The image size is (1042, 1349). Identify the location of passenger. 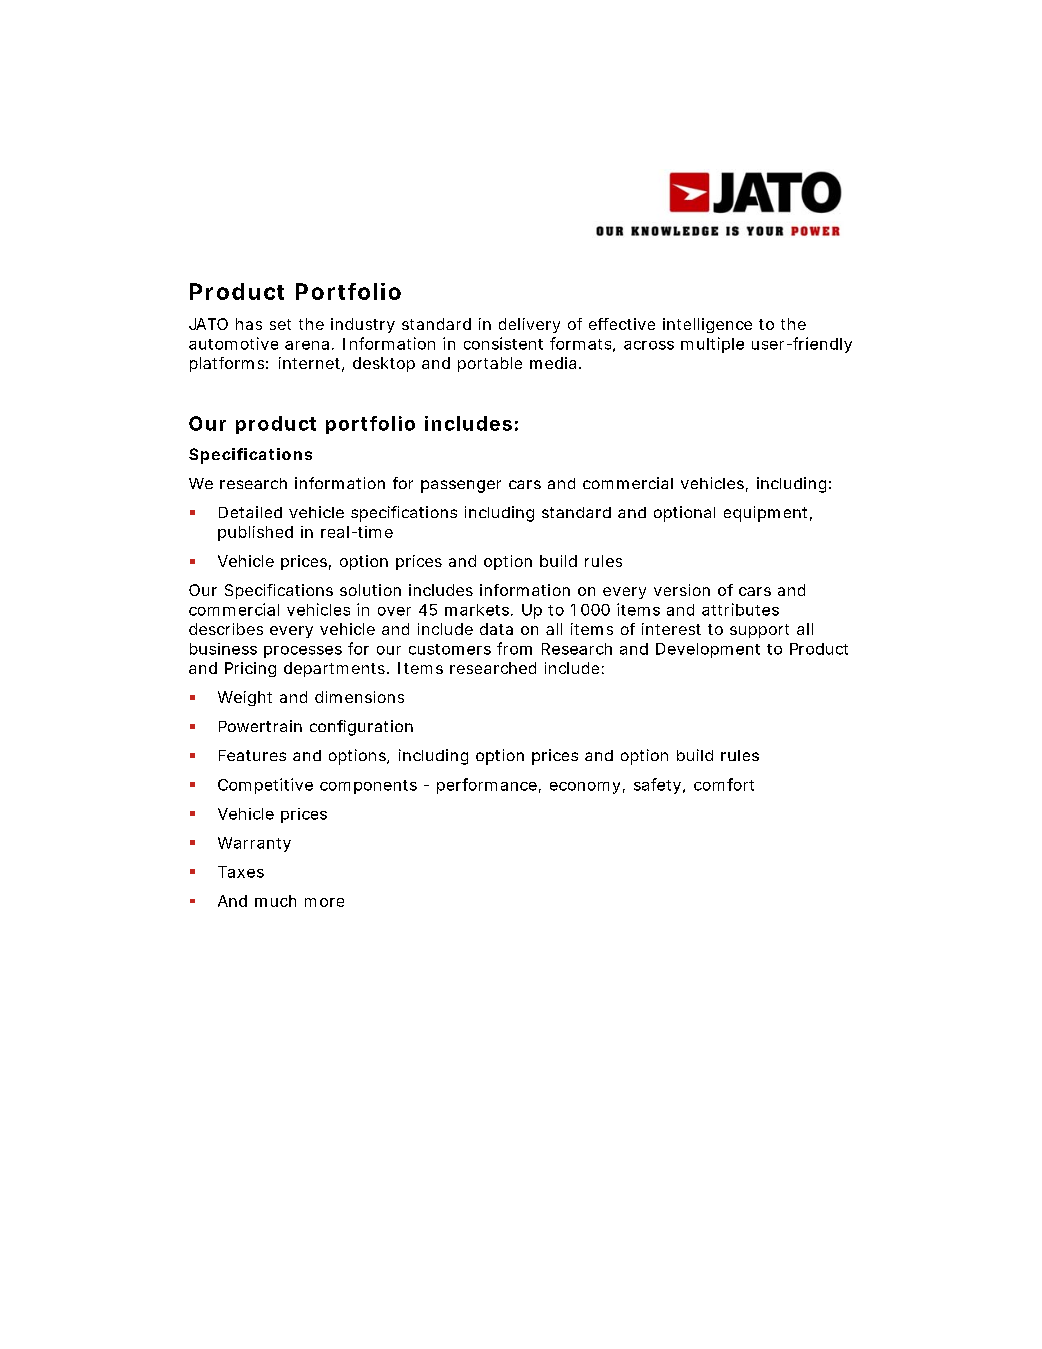
(461, 486).
